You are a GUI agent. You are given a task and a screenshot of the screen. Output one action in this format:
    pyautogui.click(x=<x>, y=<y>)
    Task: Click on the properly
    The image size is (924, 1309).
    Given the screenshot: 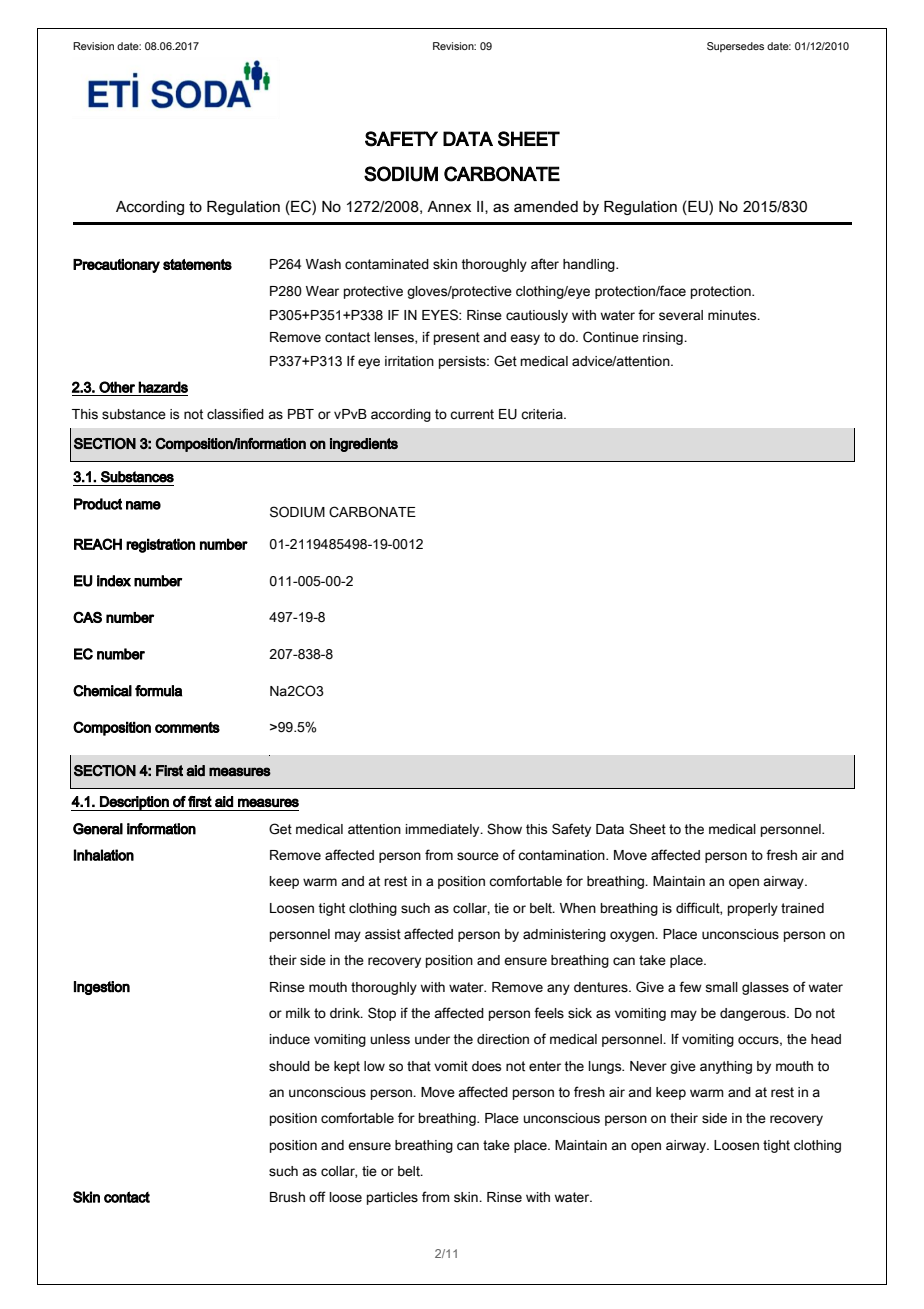 What is the action you would take?
    pyautogui.click(x=753, y=909)
